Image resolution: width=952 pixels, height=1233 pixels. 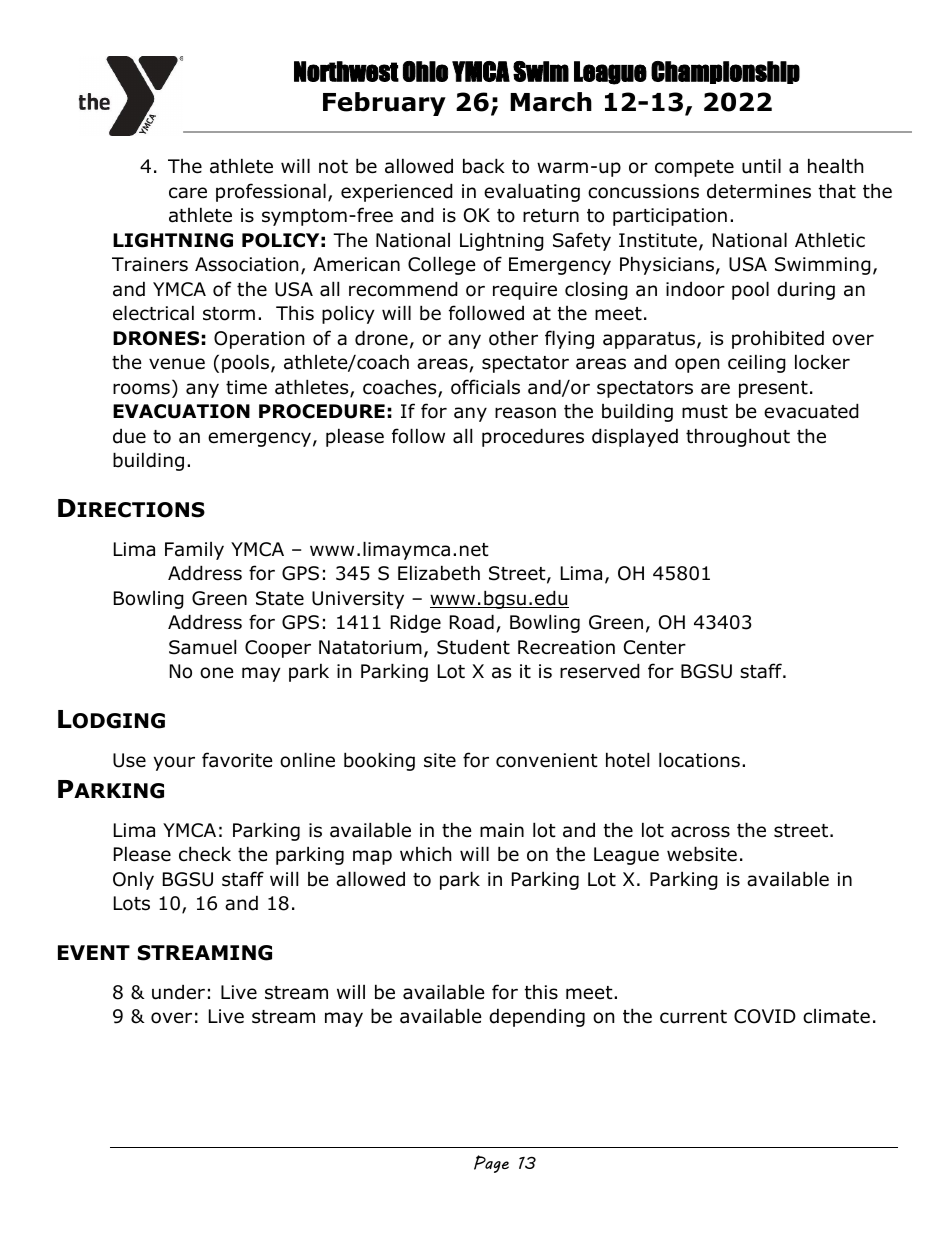 I want to click on throughout, so click(x=738, y=437).
